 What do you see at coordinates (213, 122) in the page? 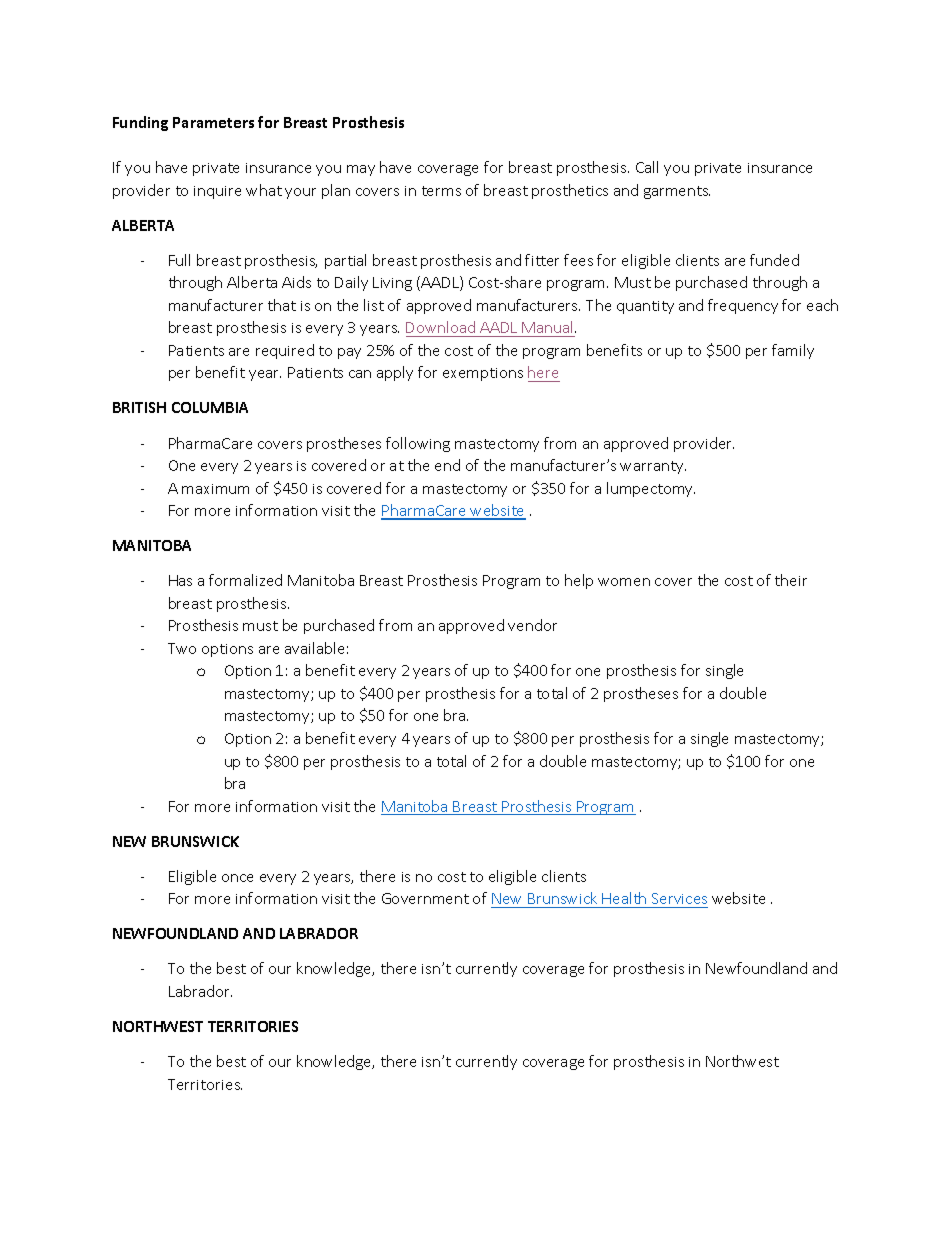
I see `Parameters` at bounding box center [213, 122].
